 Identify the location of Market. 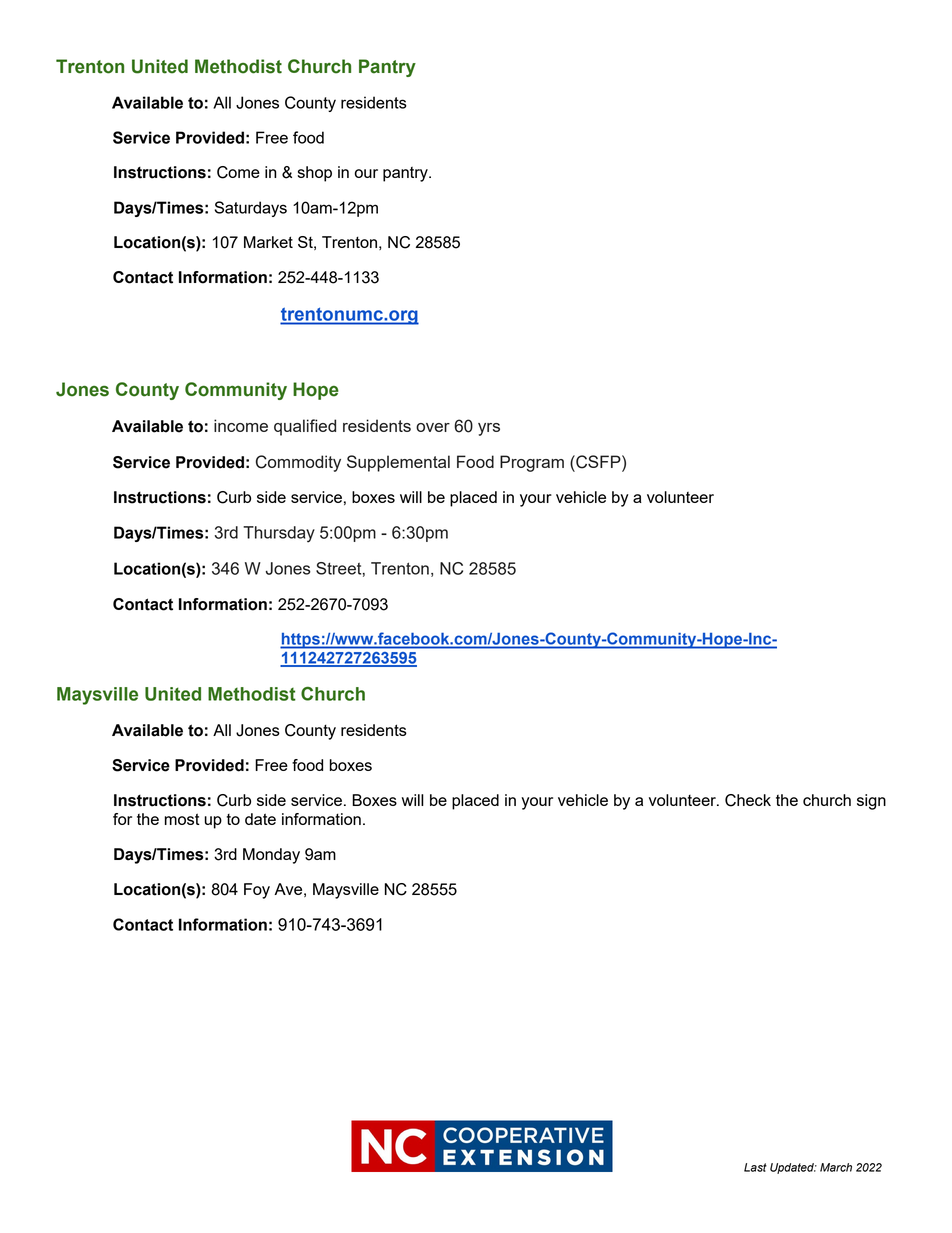
(268, 242).
